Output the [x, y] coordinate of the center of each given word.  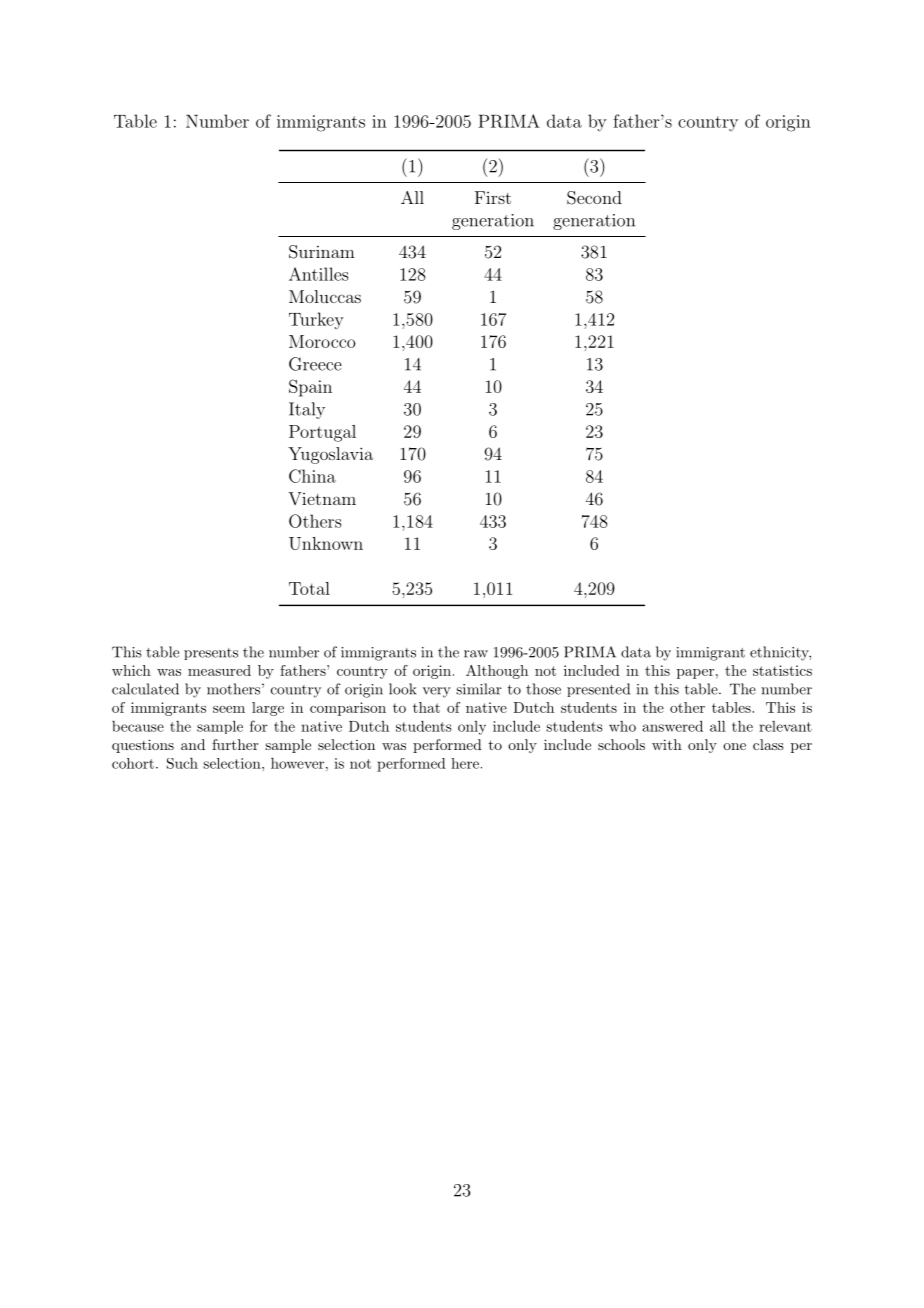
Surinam [322, 252]
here [465, 763]
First [493, 197]
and [193, 744]
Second [594, 198]
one [734, 746]
